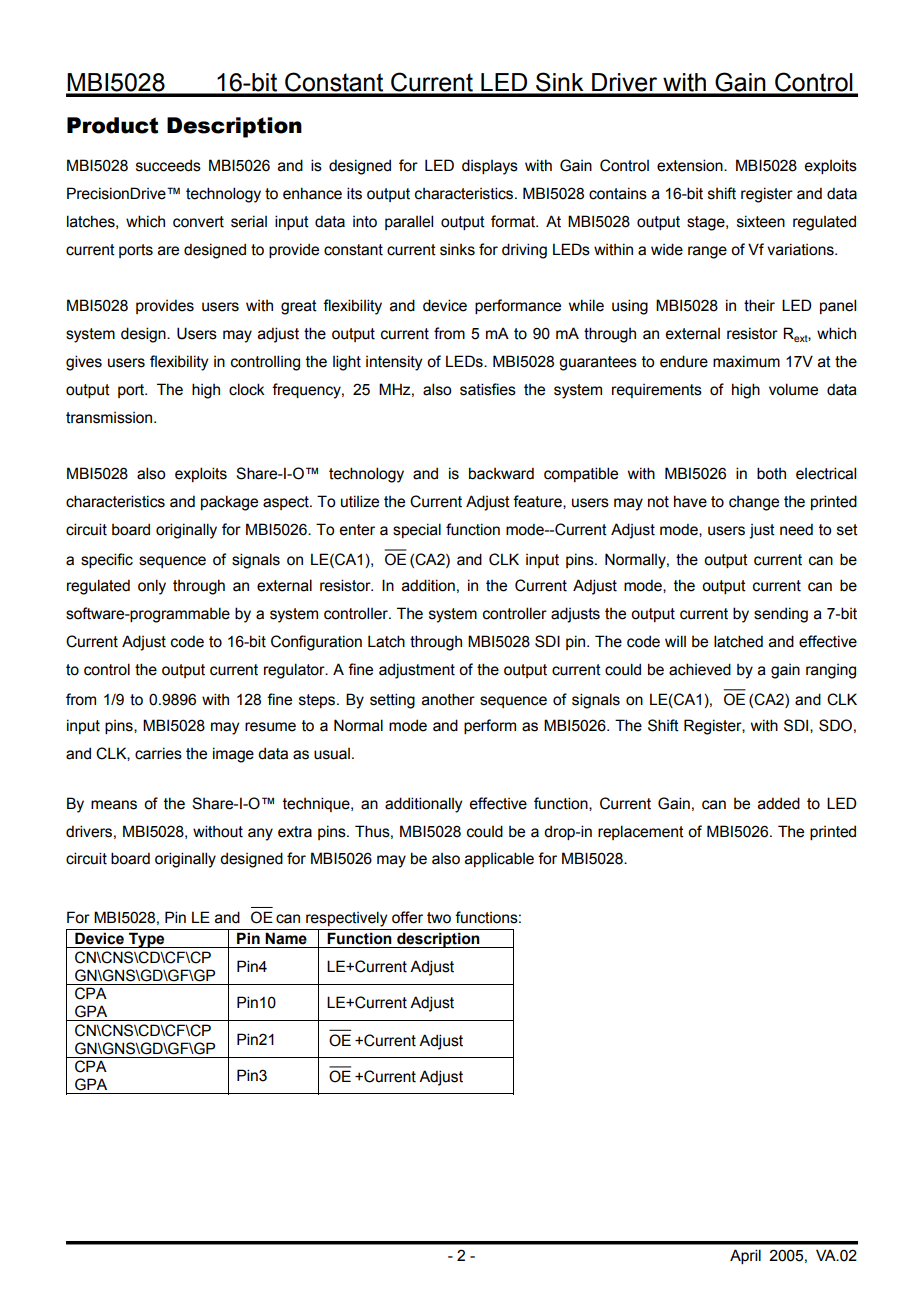 The height and width of the screenshot is (1308, 924). What do you see at coordinates (490, 167) in the screenshot?
I see `displays` at bounding box center [490, 167].
